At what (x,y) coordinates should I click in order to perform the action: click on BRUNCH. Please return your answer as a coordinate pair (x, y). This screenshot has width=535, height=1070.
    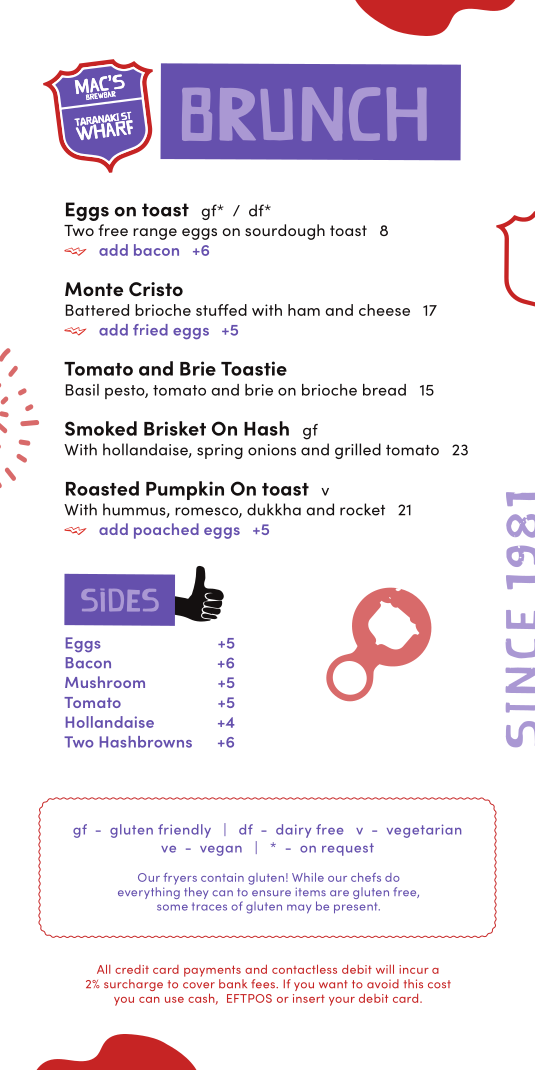
    Looking at the image, I should click on (304, 114).
